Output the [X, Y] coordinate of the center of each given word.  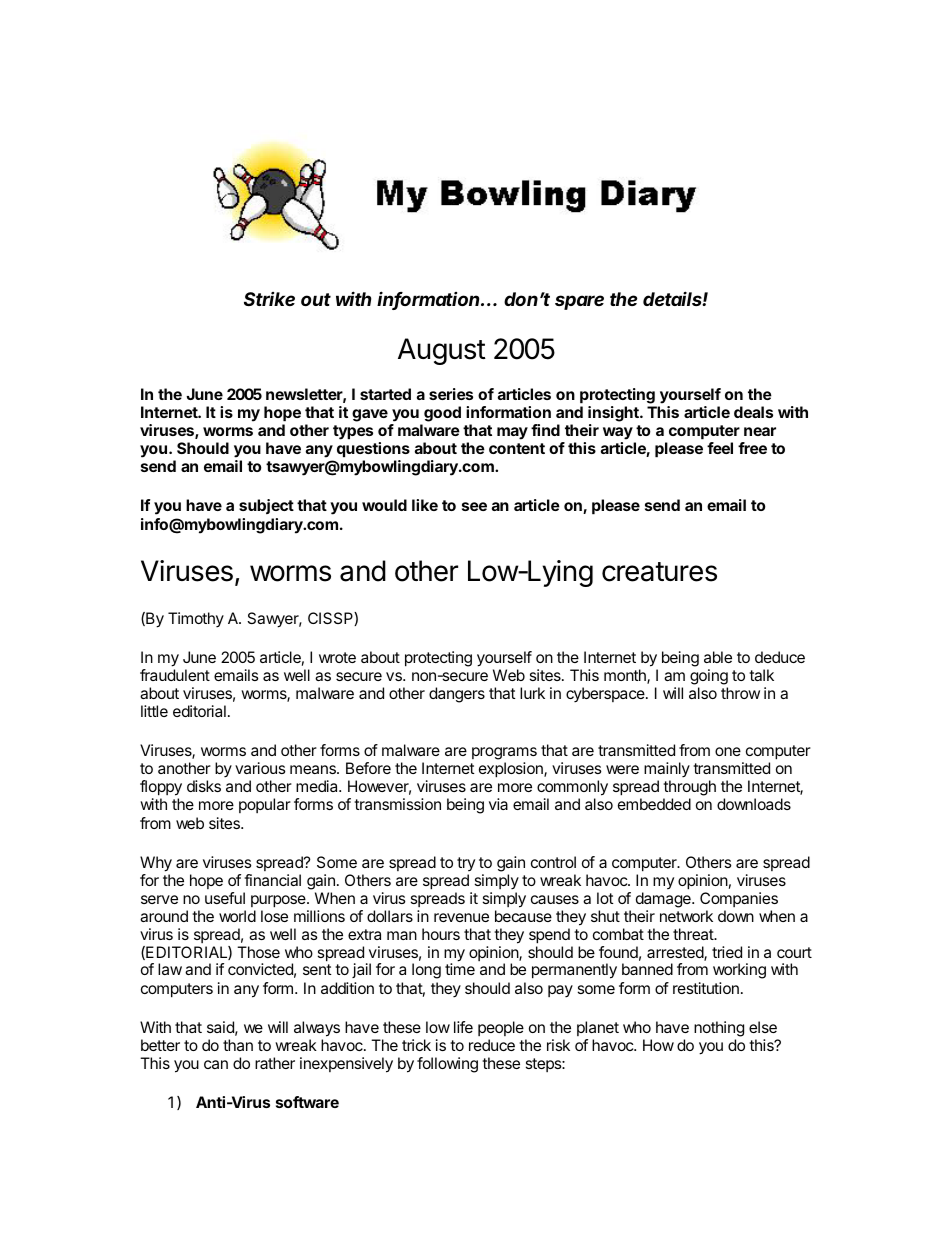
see [474, 506]
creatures [659, 572]
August [442, 351]
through [689, 789]
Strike [269, 299]
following [447, 1065]
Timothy [196, 620]
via [498, 804]
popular [265, 805]
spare [579, 302]
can [216, 1064]
